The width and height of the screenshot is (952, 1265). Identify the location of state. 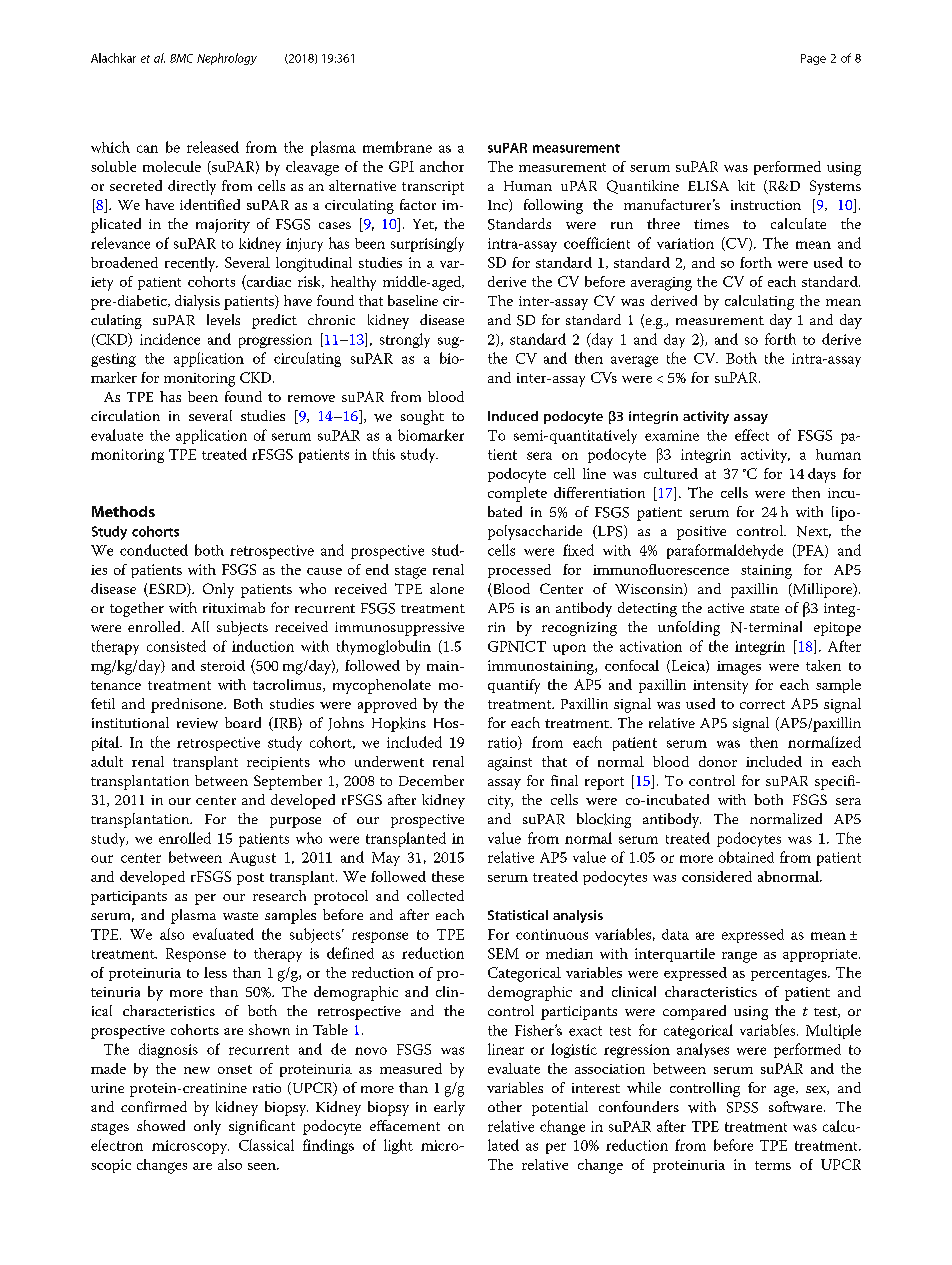
(764, 609).
